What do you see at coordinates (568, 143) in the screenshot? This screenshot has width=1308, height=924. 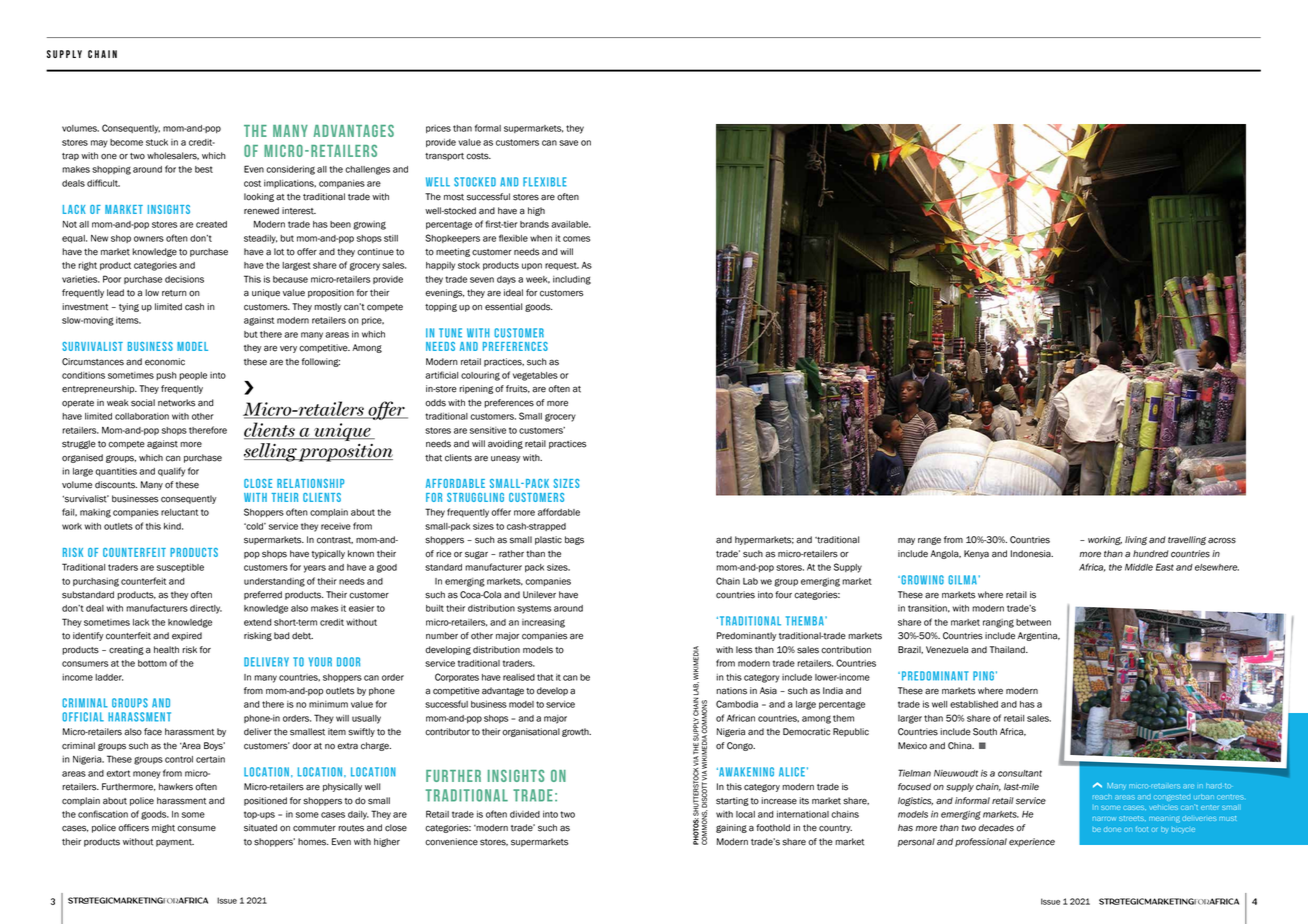 I see `save` at bounding box center [568, 143].
